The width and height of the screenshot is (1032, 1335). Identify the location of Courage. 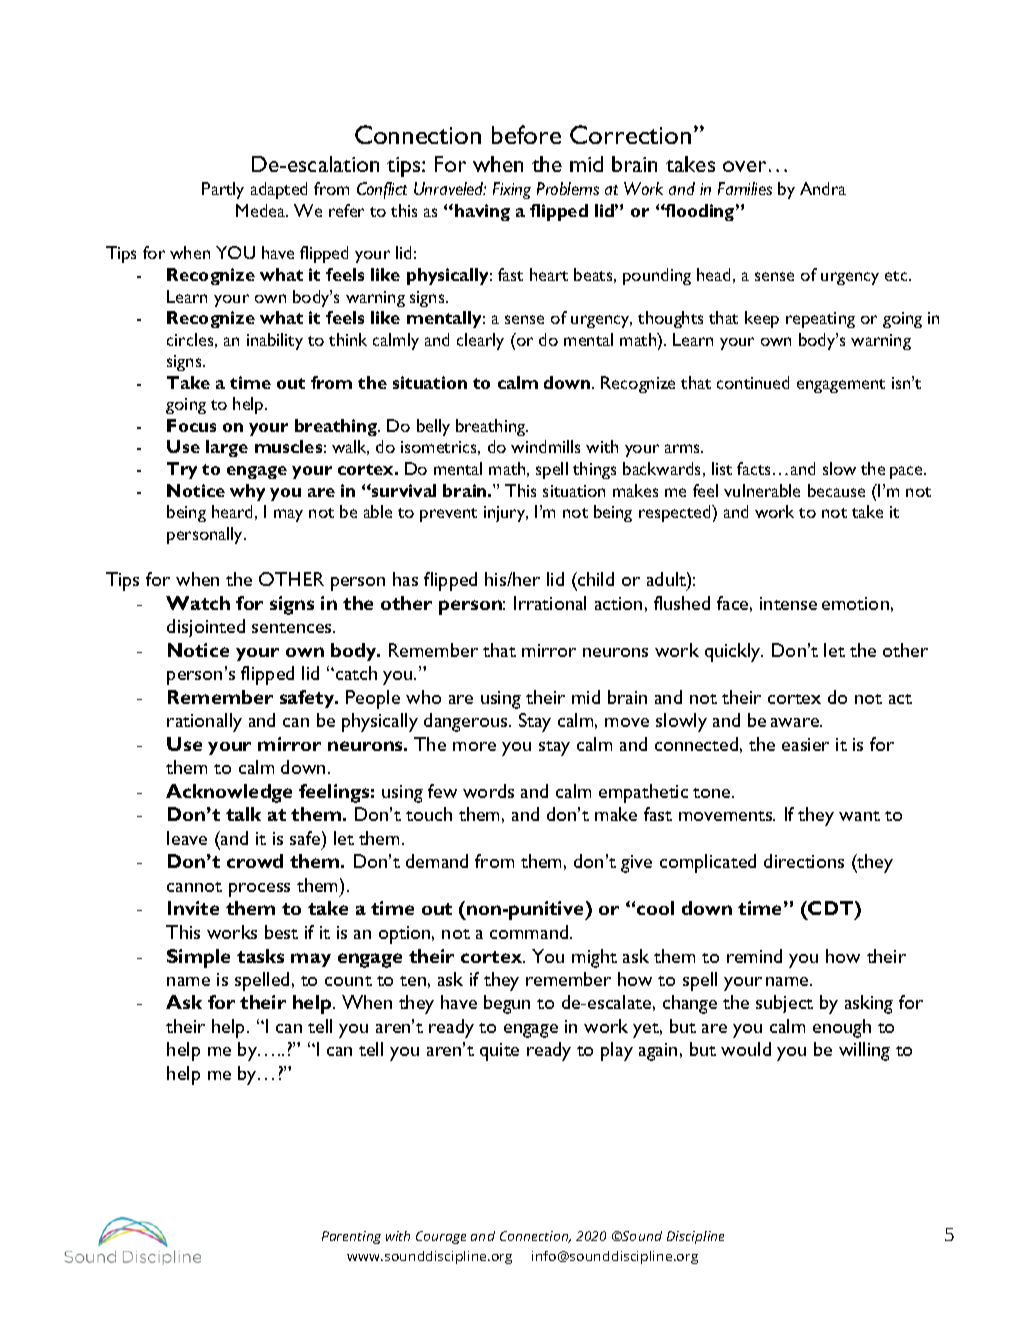
(441, 1237).
